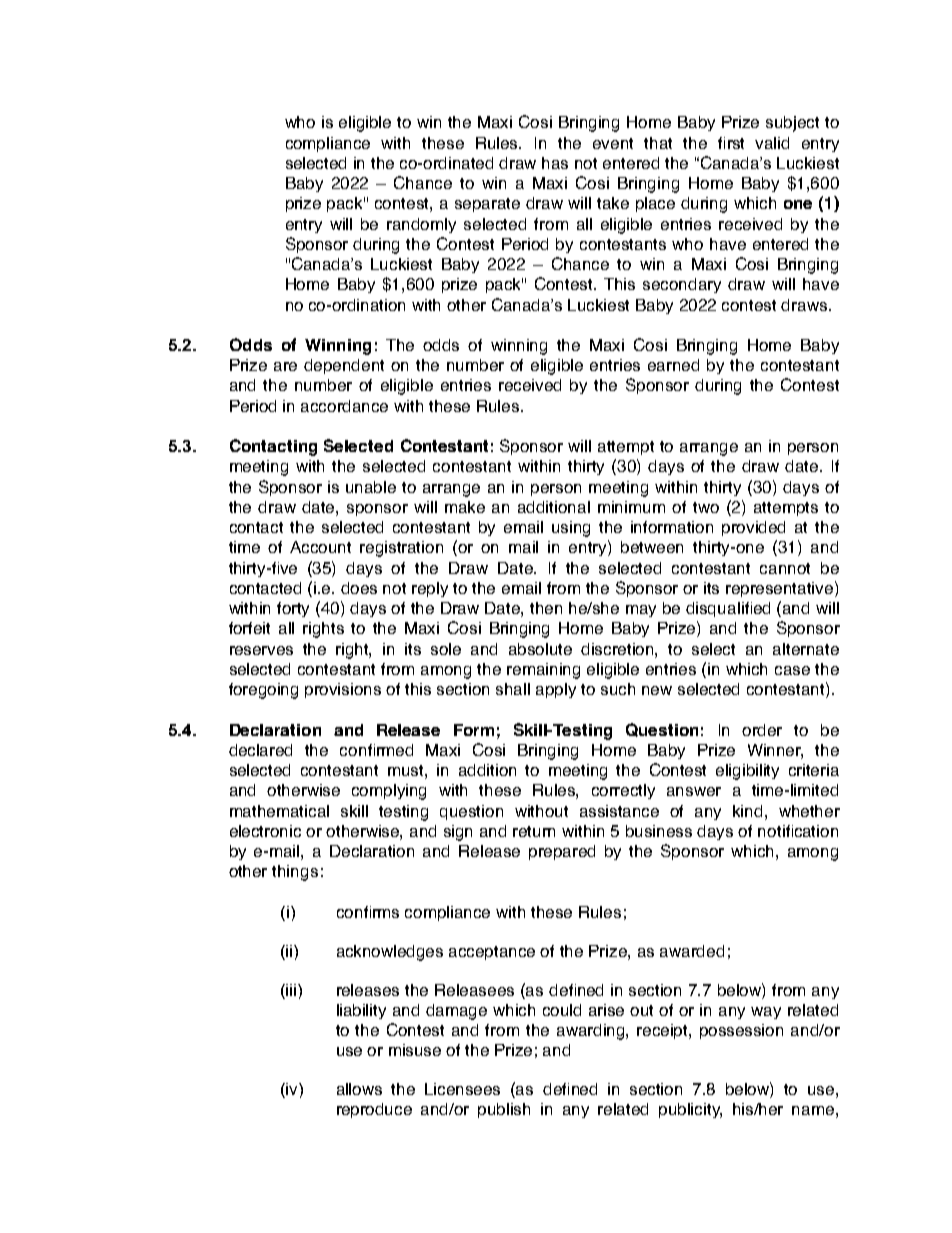 The height and width of the page is (1233, 952). What do you see at coordinates (555, 163) in the page?
I see `has` at bounding box center [555, 163].
